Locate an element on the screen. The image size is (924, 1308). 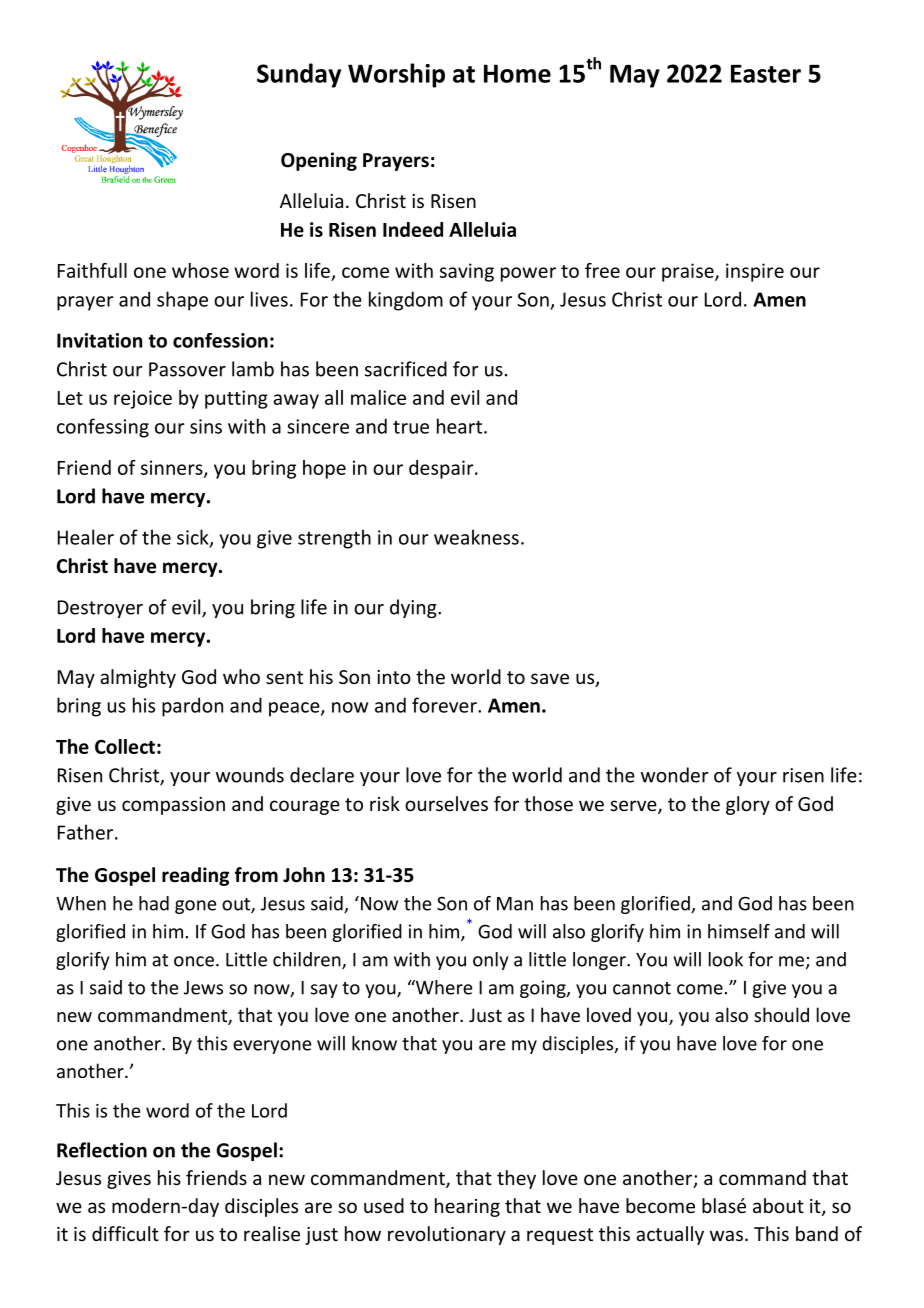
Sunday is located at coordinates (299, 75).
